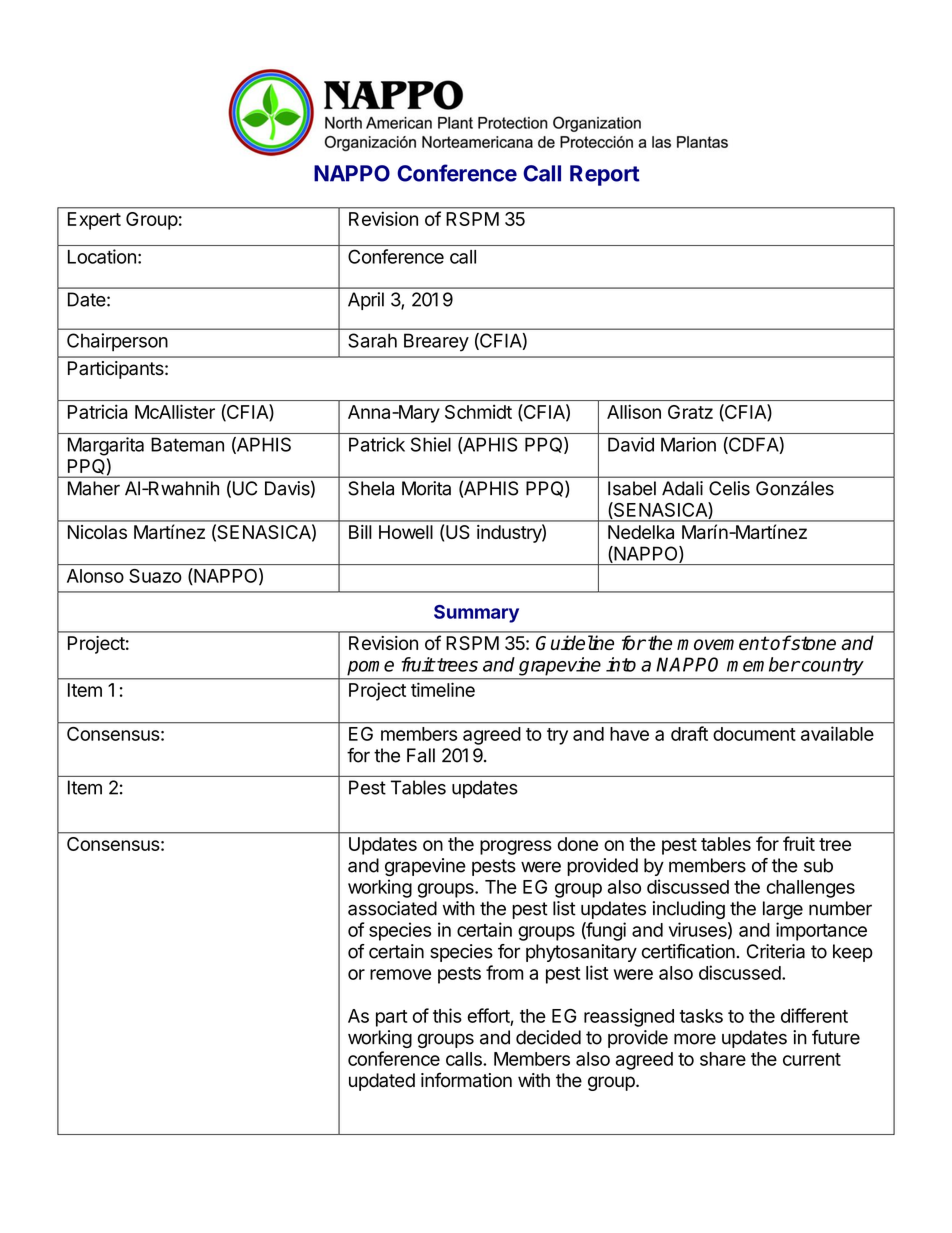 The image size is (952, 1233). Describe the element at coordinates (95, 576) in the image. I see `Alonso` at that location.
